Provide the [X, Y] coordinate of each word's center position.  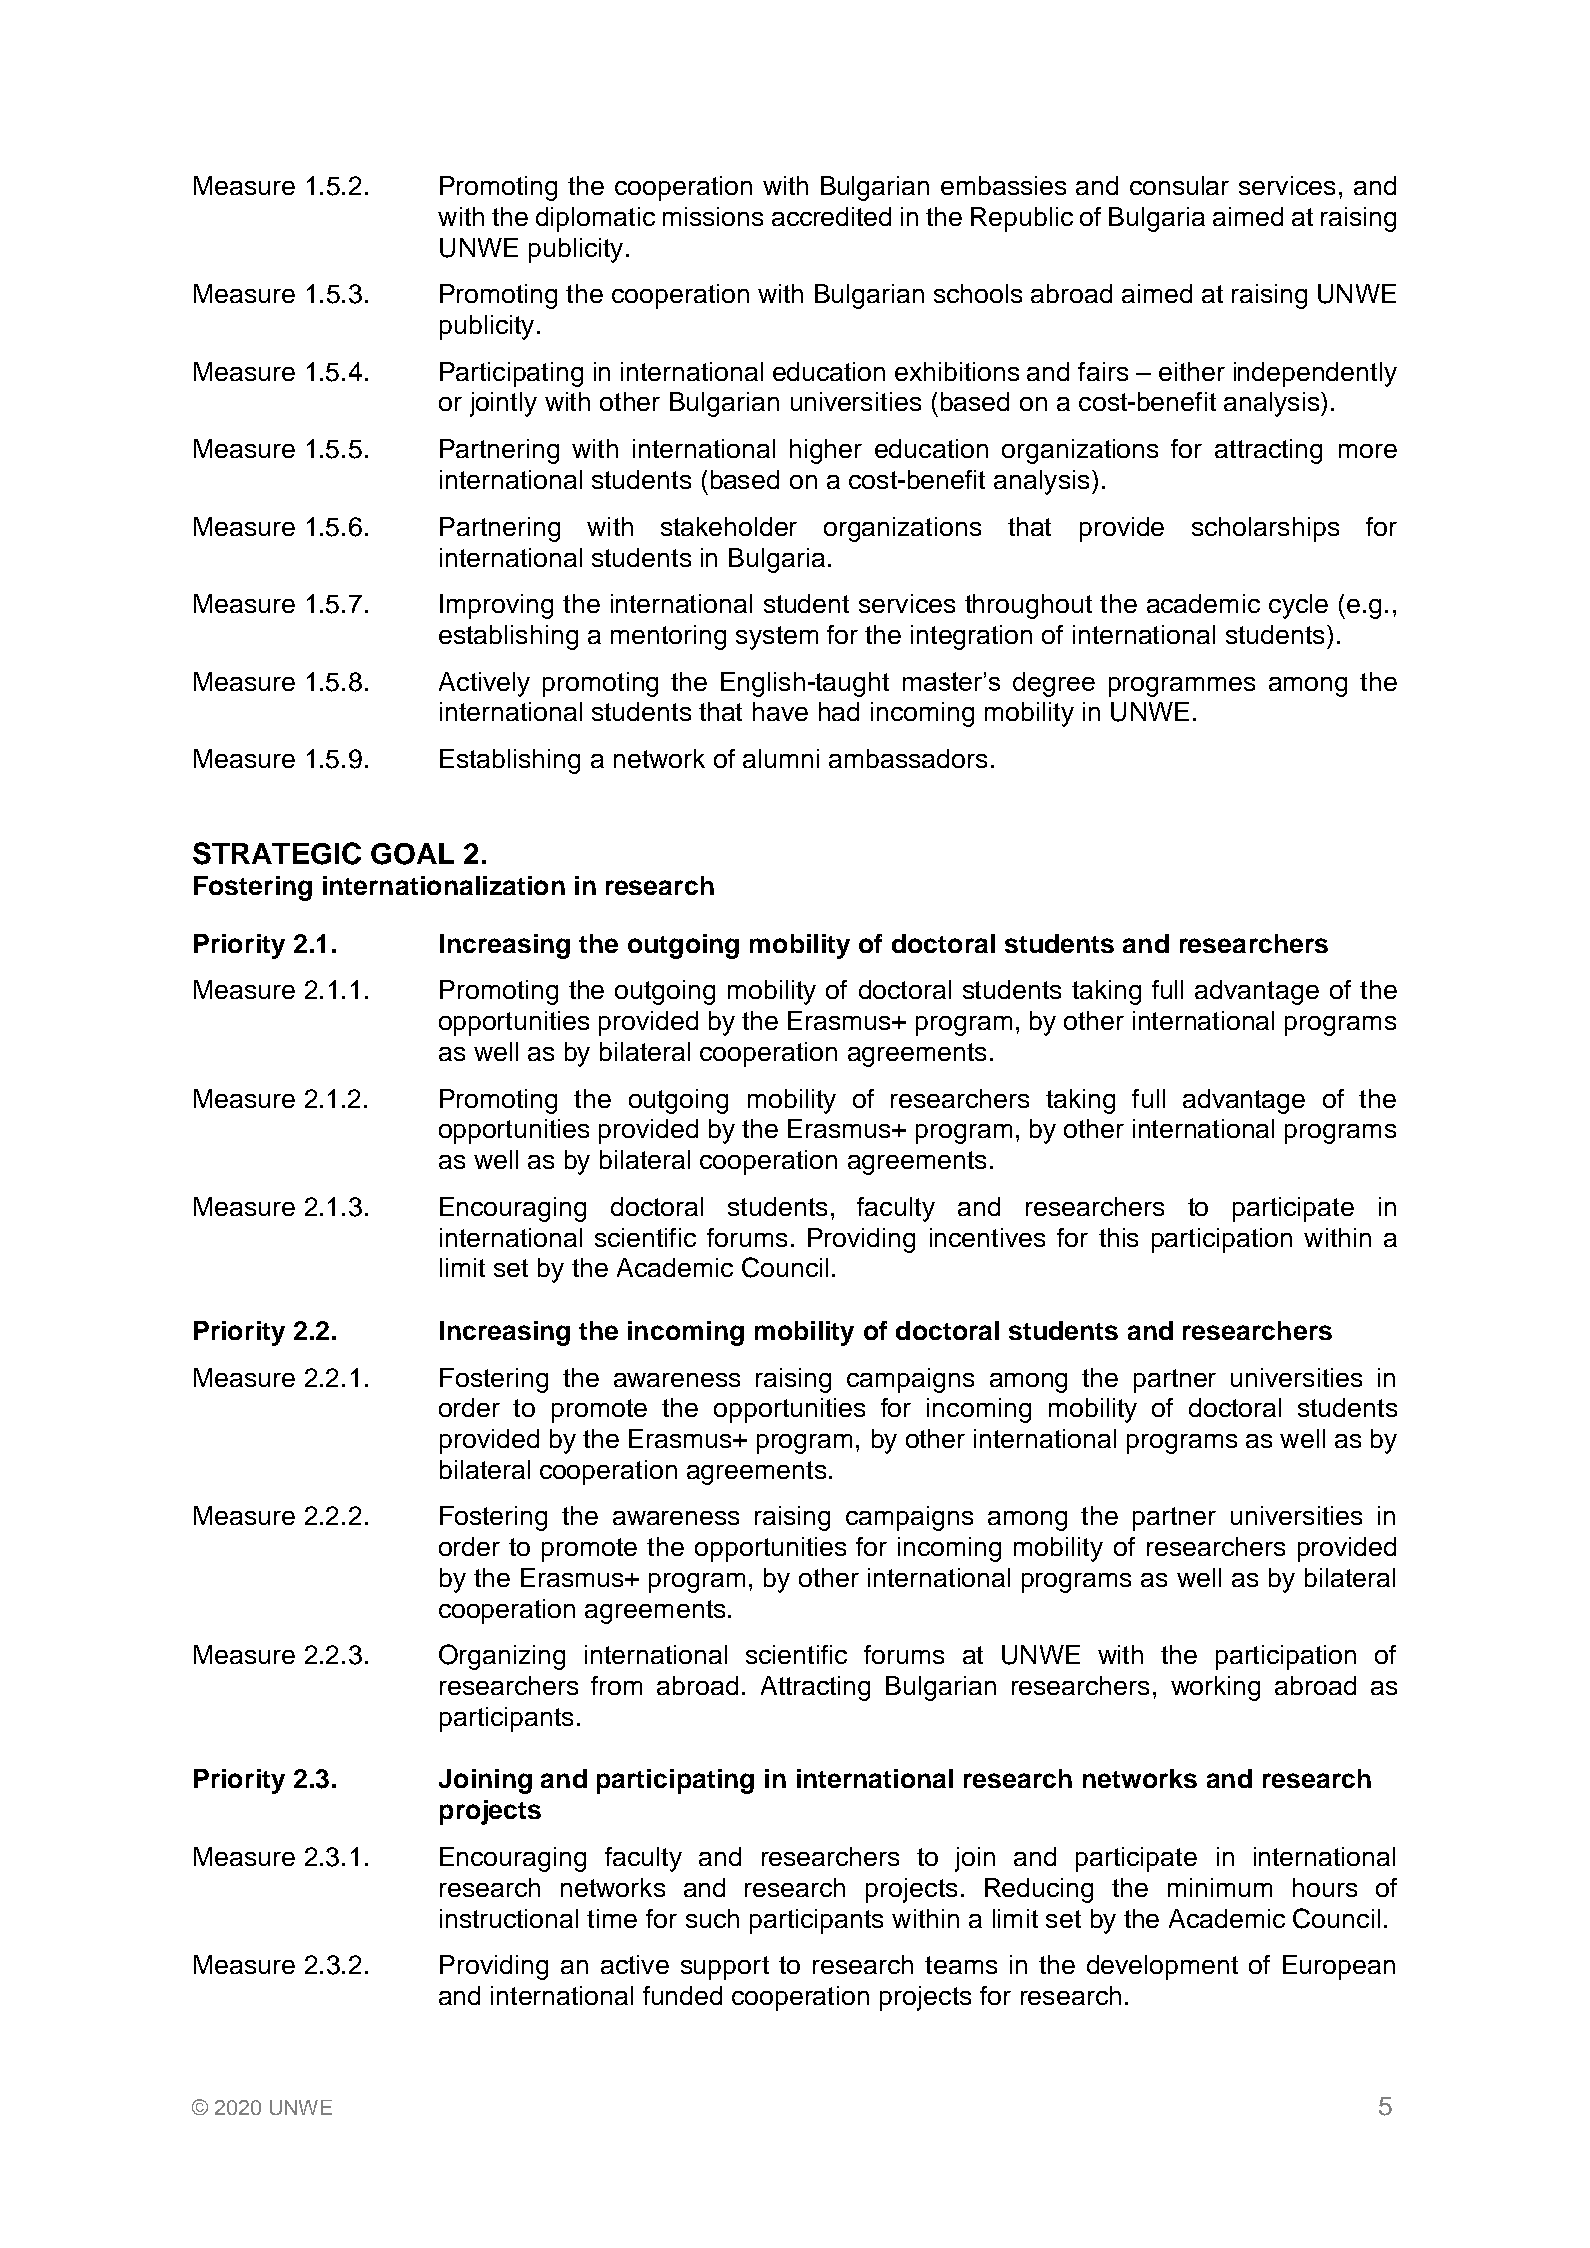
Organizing [502, 1657]
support [725, 1968]
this [1118, 1237]
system [777, 638]
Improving [496, 606]
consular [1179, 185]
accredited [831, 216]
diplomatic [595, 219]
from [616, 1685]
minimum [1220, 1887]
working [1215, 1688]
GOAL [412, 854]
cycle [1298, 606]
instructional [509, 1918]
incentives [987, 1237]
